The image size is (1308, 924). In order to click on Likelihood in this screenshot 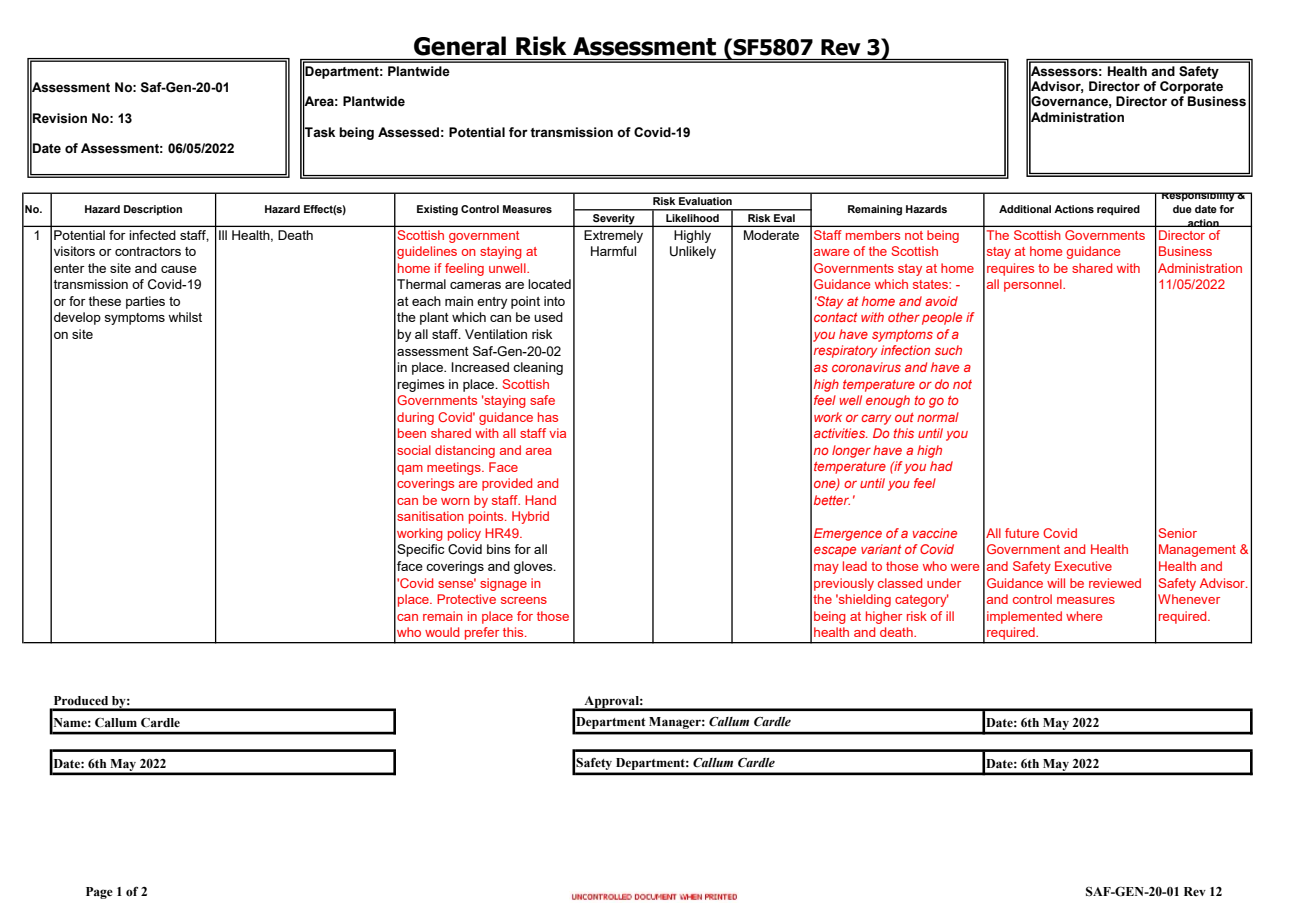, I will do `click(692, 218)`.
